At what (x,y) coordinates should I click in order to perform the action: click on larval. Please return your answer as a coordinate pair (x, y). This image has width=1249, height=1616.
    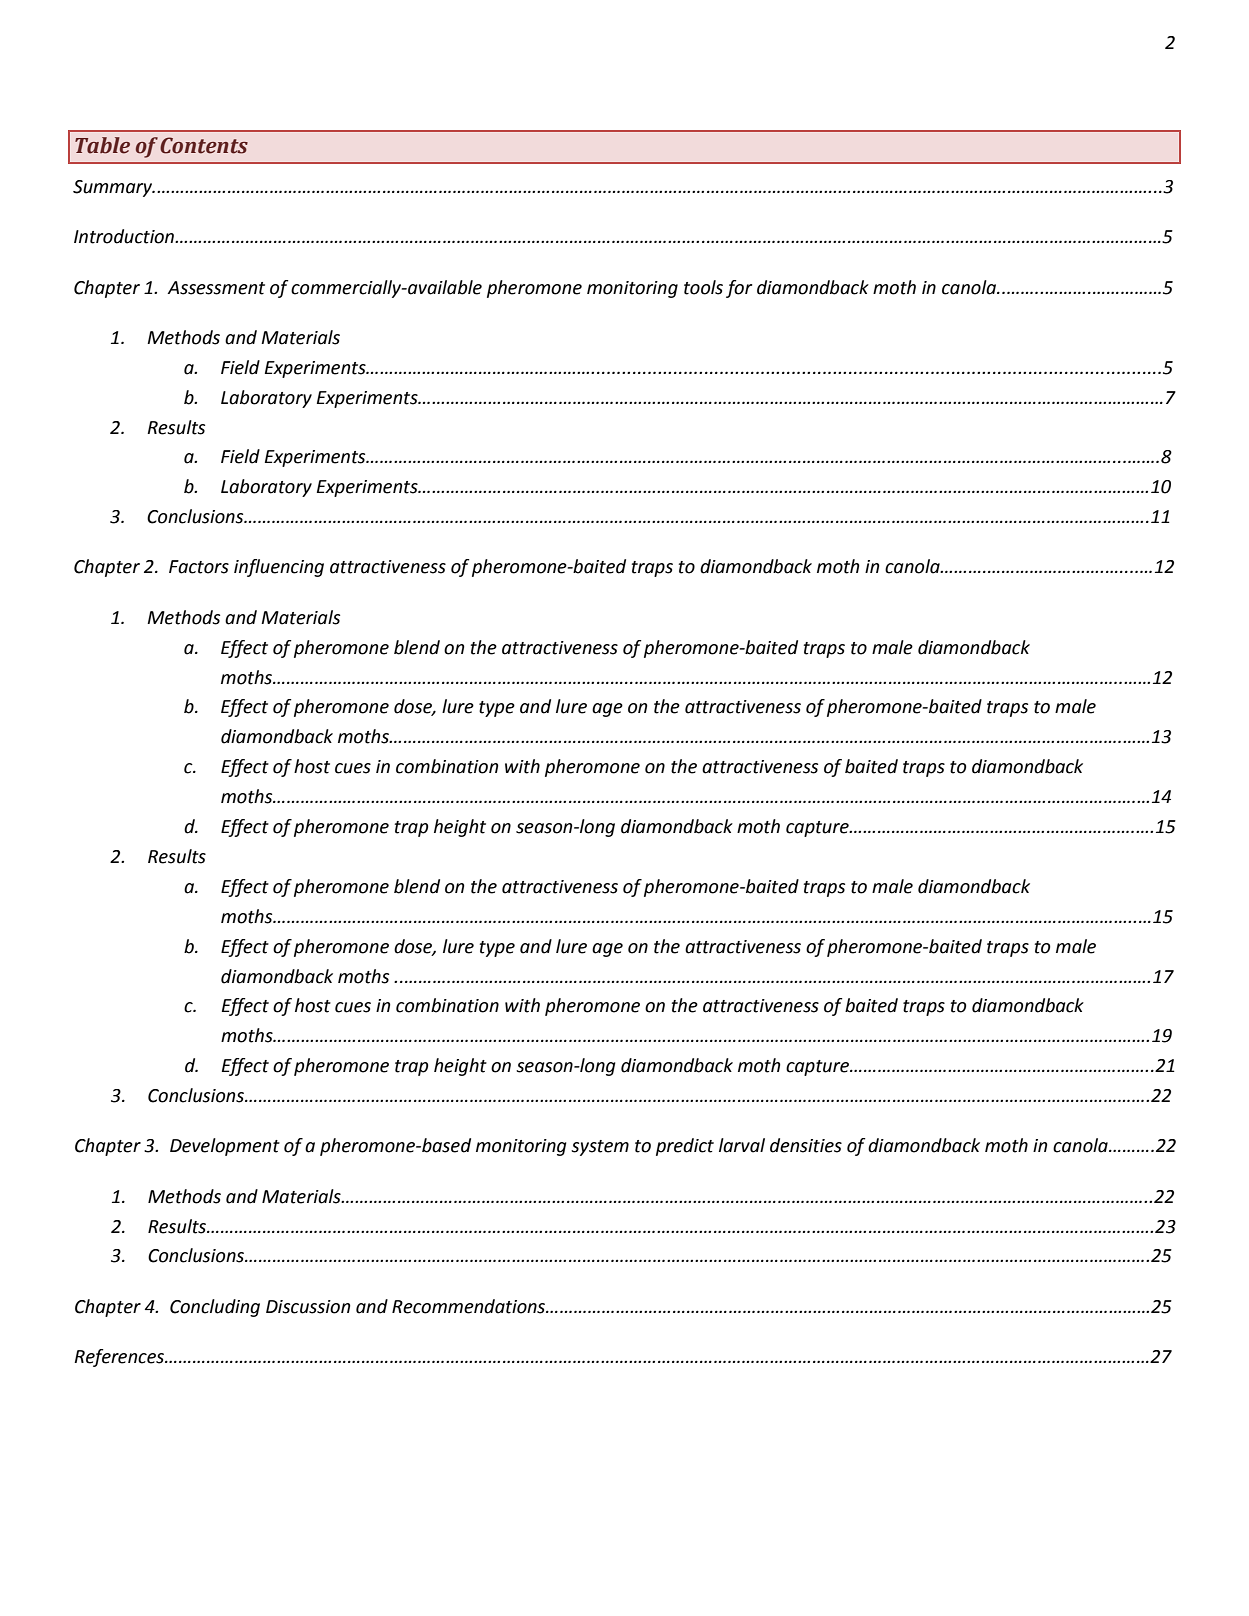
    Looking at the image, I should click on (742, 1145).
